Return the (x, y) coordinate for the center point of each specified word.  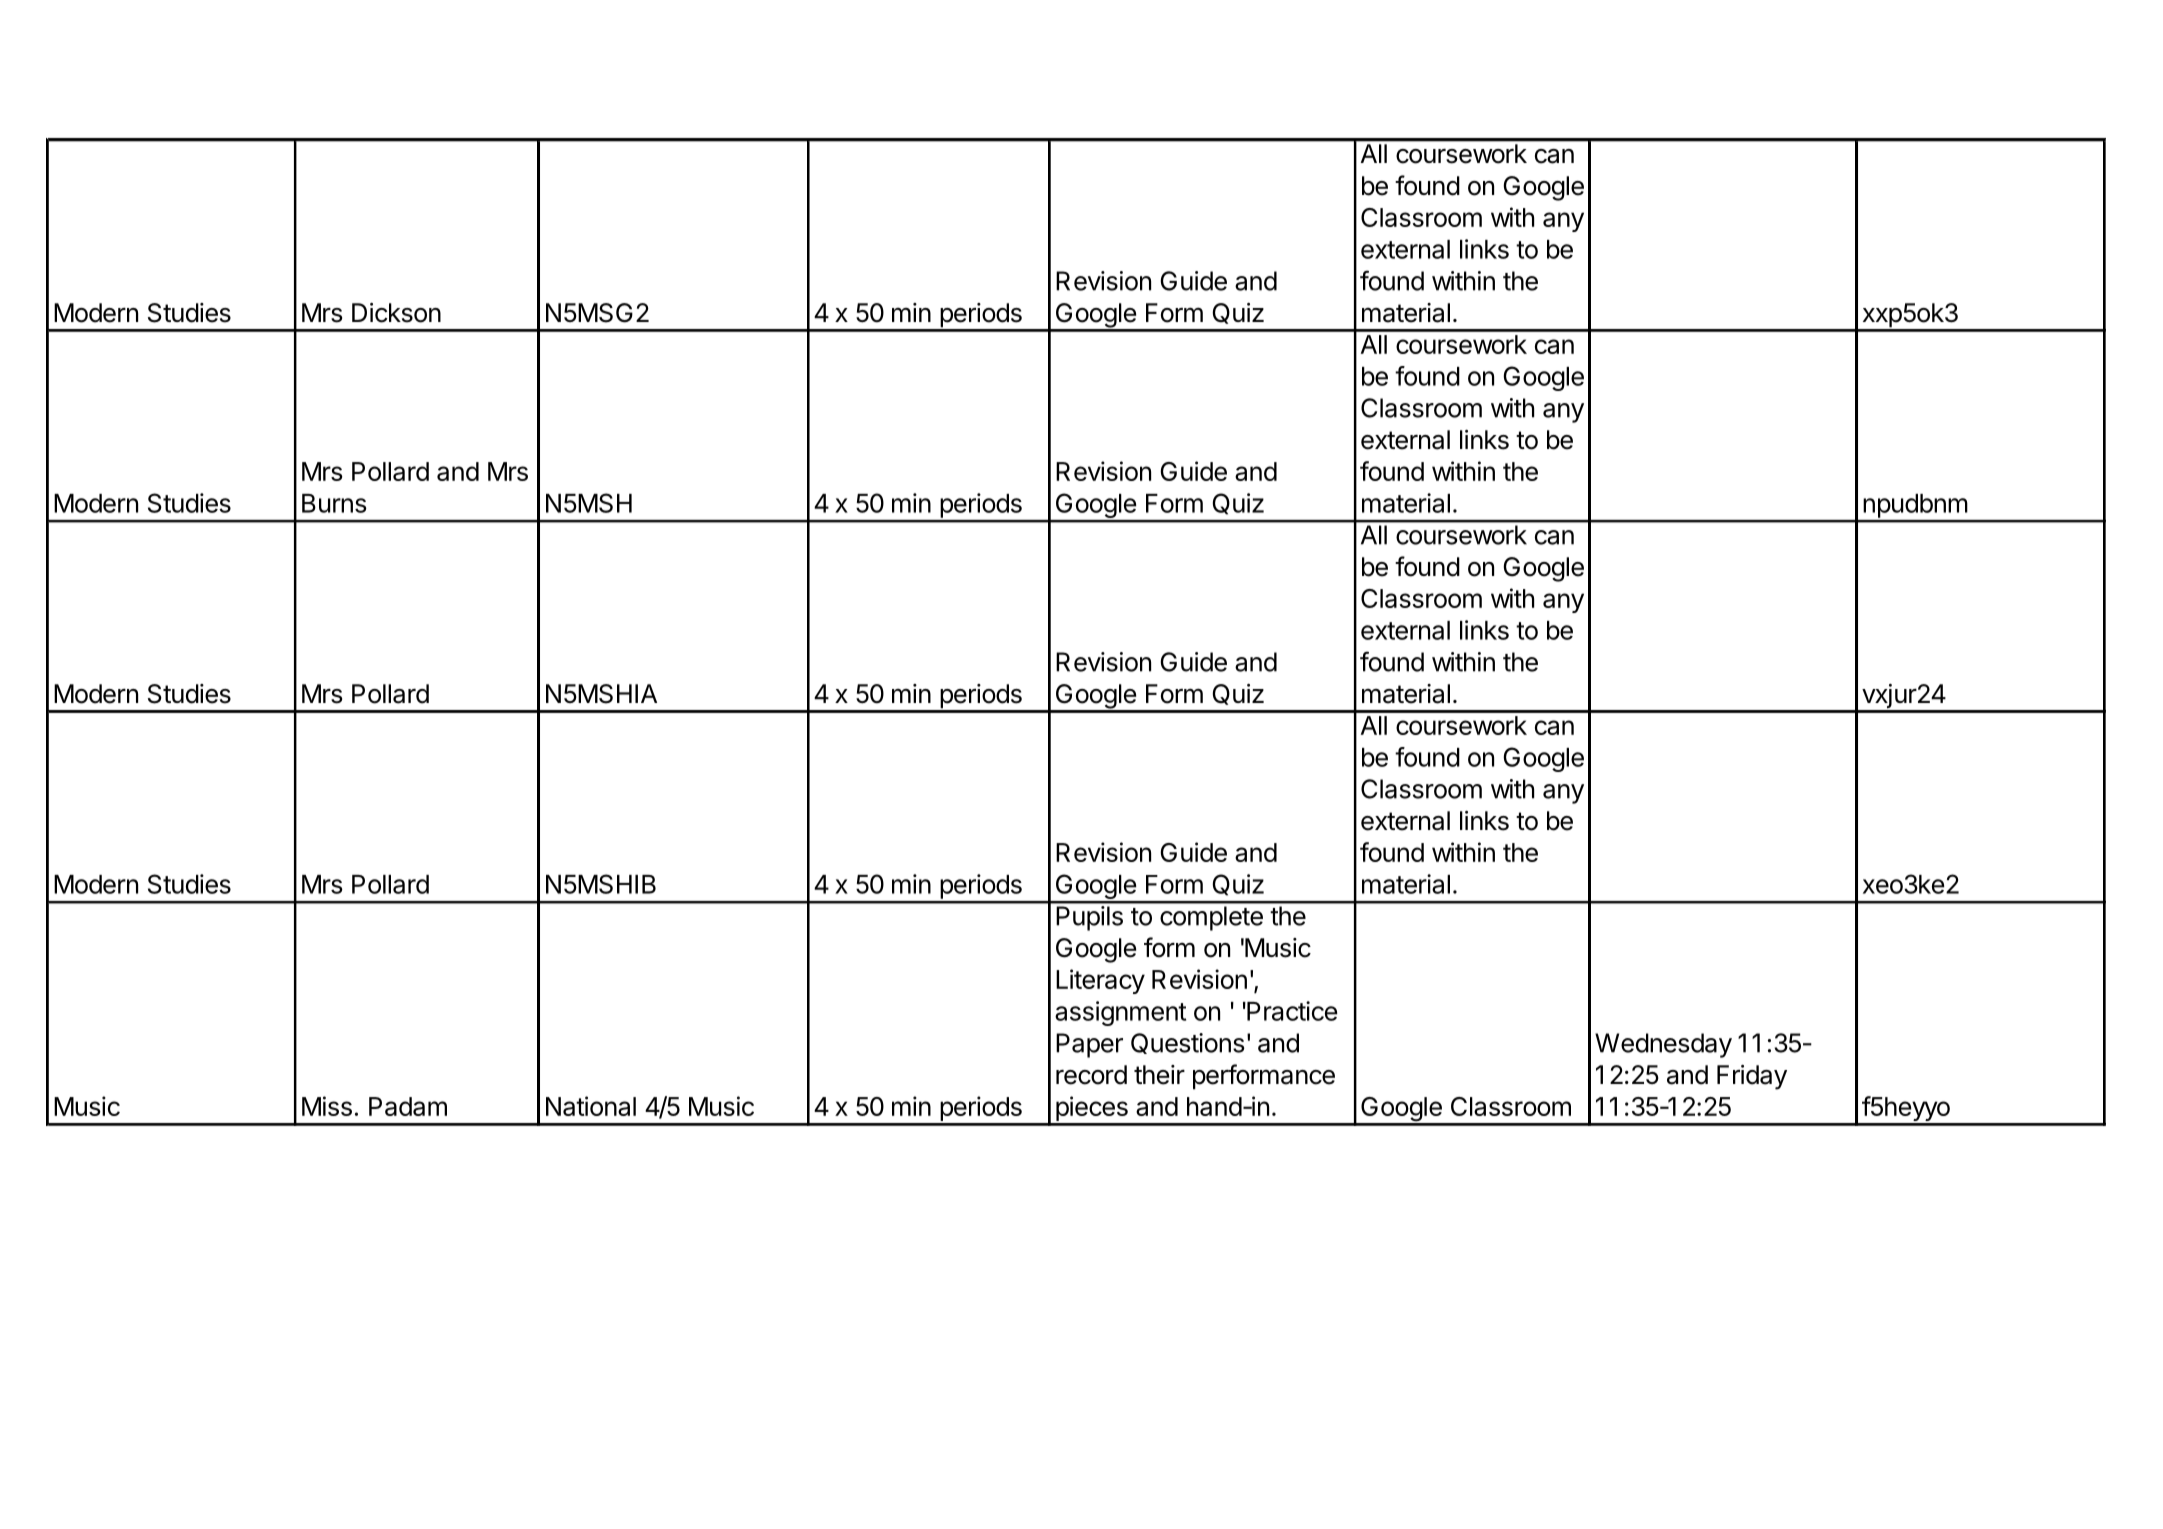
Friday (1752, 1077)
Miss (327, 1106)
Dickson (396, 313)
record (1091, 1075)
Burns (334, 503)
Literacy (1100, 981)
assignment (1120, 1013)
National (591, 1106)
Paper (1089, 1045)
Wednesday (1663, 1045)
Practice (1291, 1011)
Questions (1188, 1043)
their (1159, 1075)
